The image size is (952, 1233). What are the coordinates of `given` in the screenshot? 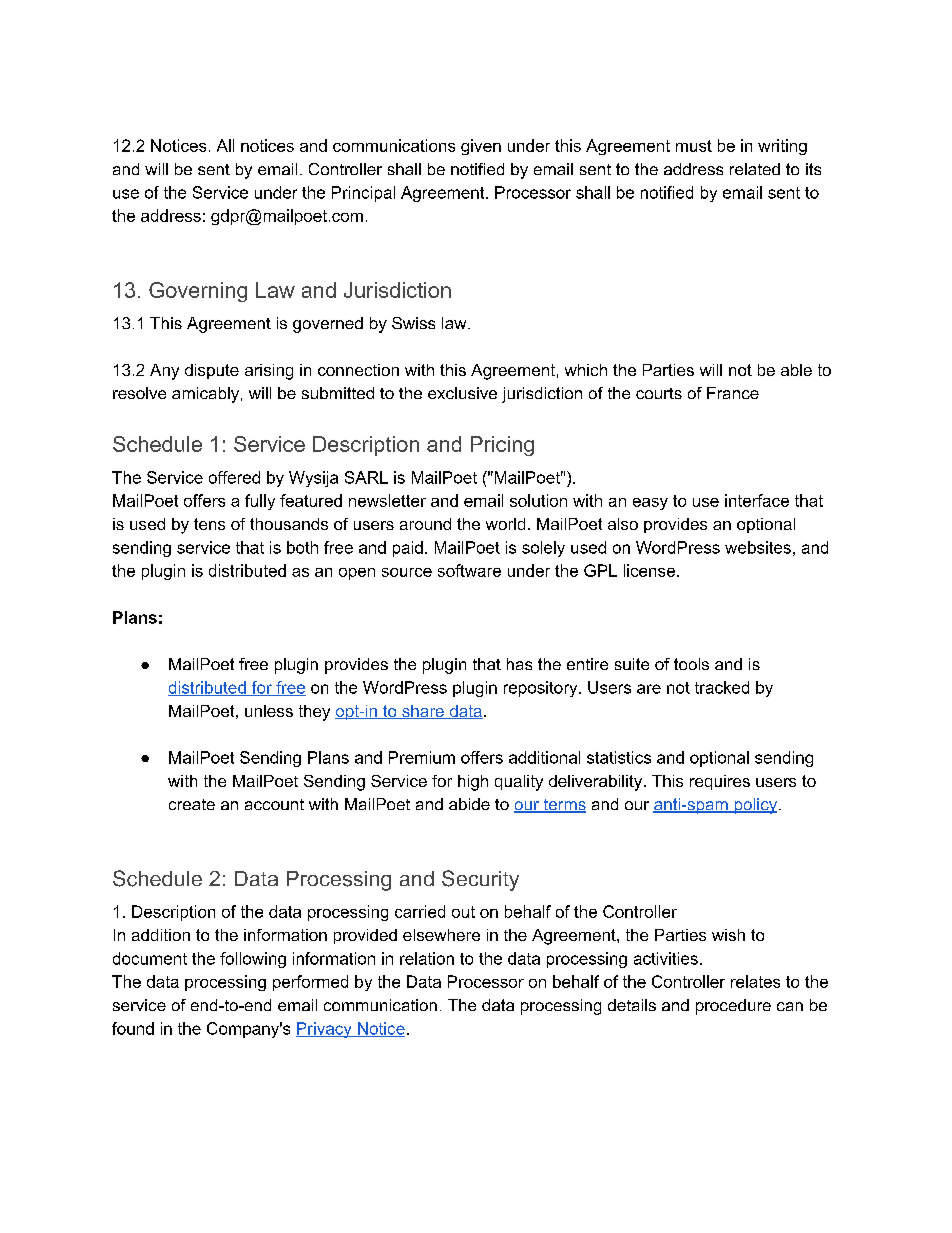 It's located at (481, 147).
